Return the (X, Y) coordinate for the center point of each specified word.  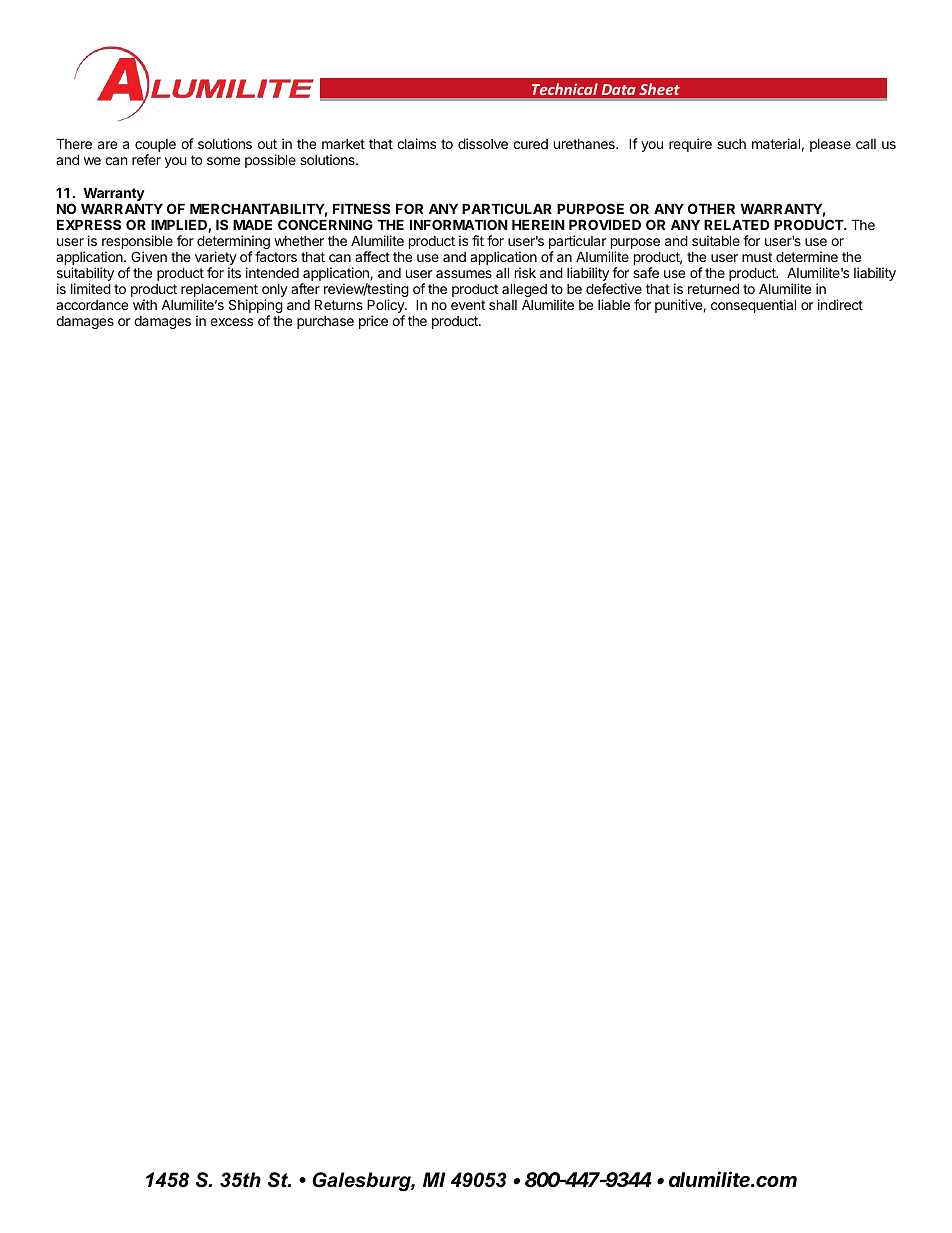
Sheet (660, 89)
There (74, 143)
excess (231, 322)
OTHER (711, 208)
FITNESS (362, 208)
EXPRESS (89, 224)
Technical (564, 89)
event (468, 305)
